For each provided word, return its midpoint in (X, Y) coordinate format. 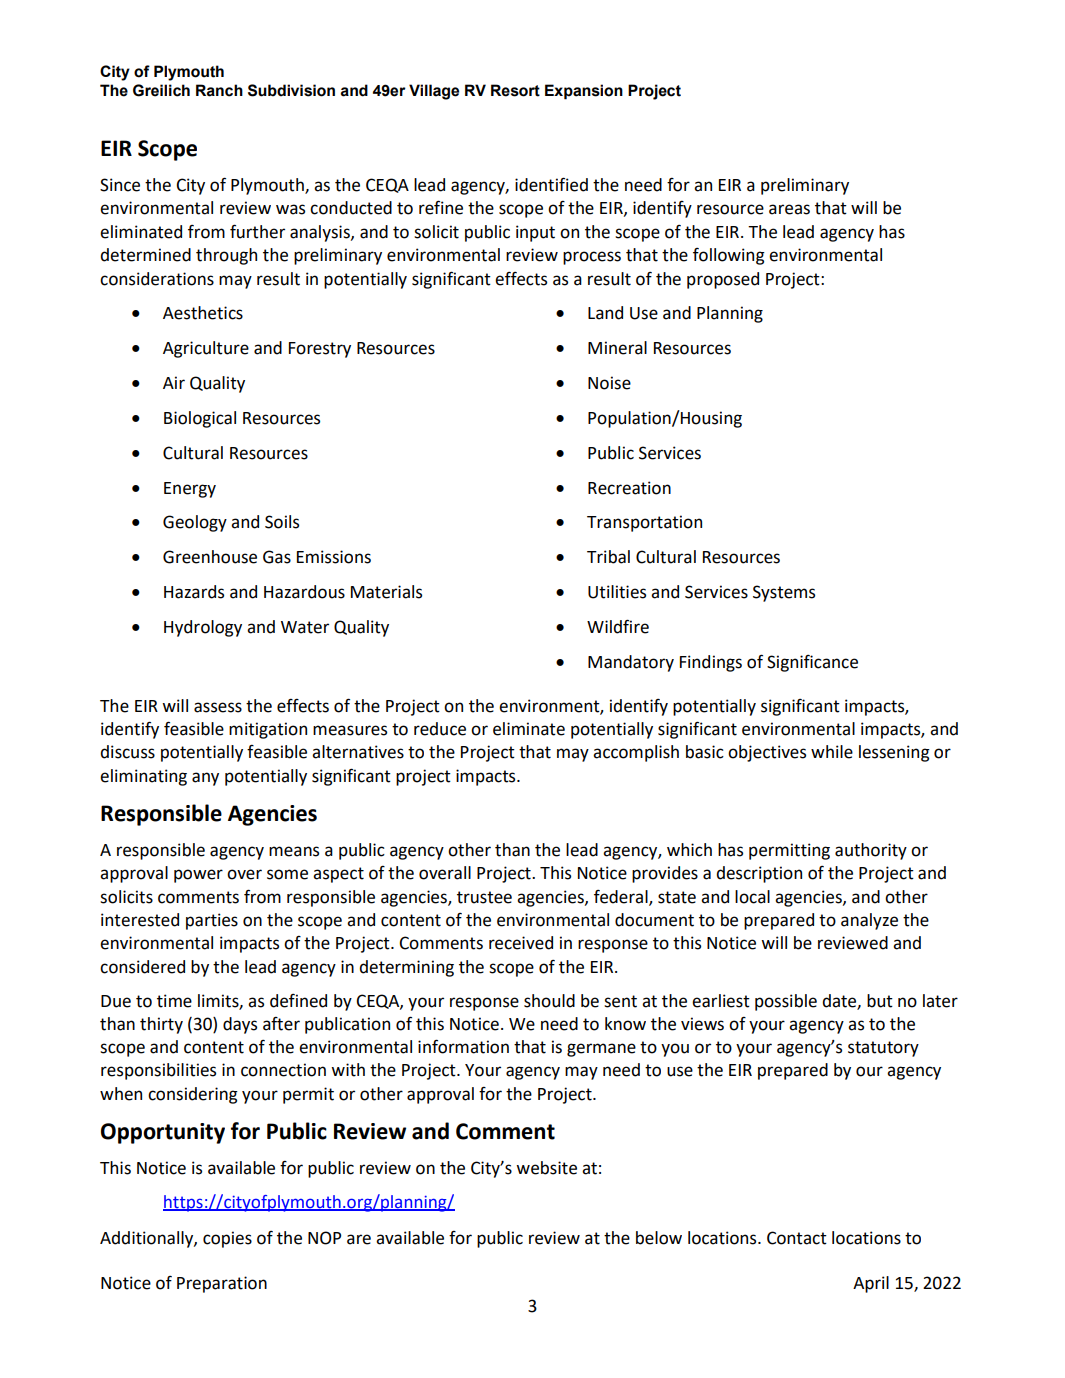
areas (789, 209)
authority (871, 851)
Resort (515, 90)
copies (227, 1239)
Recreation (629, 488)
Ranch (219, 90)
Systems (784, 593)
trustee (484, 897)
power (198, 876)
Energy (190, 490)
